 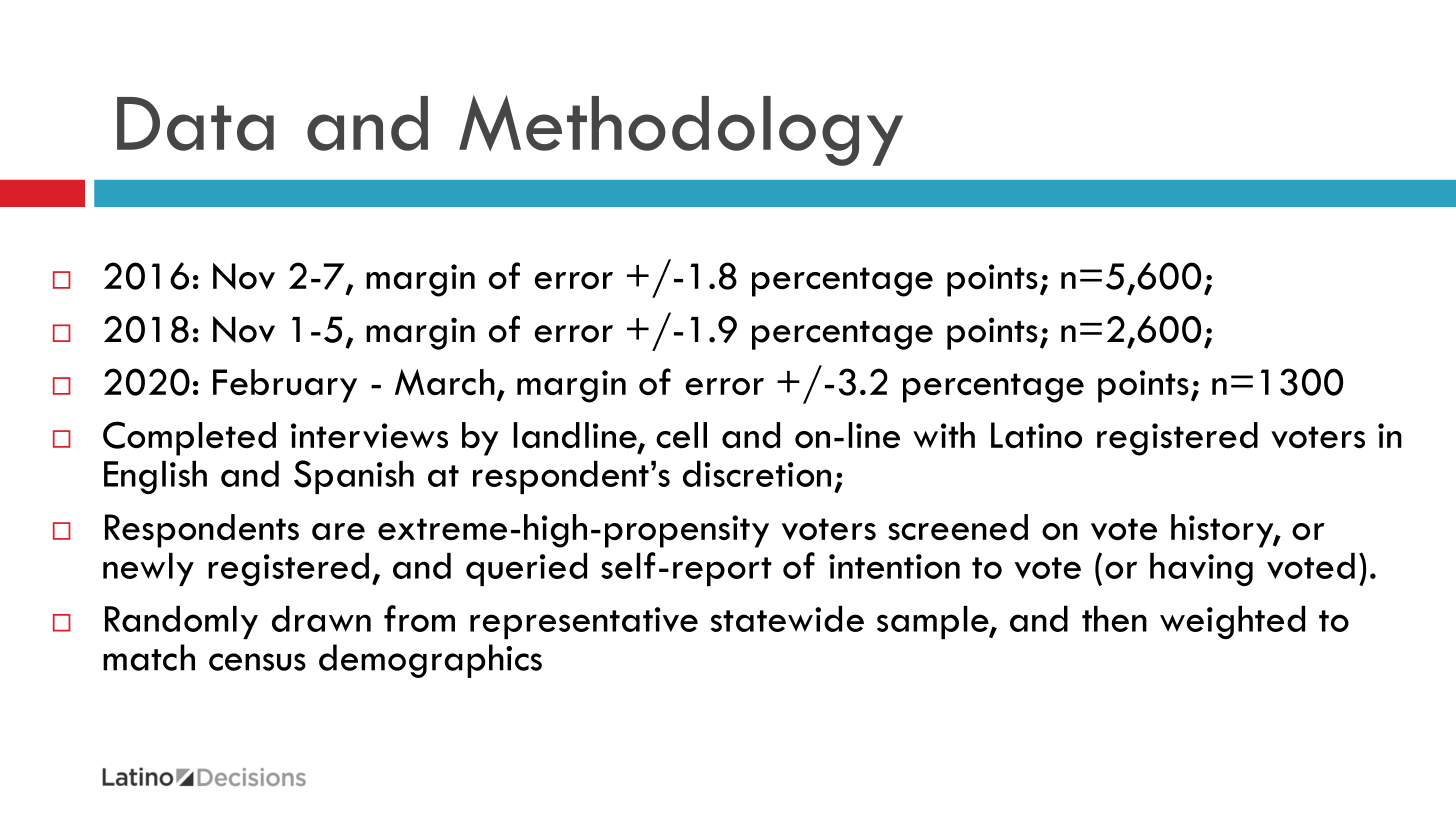 I want to click on Methodology, so click(x=681, y=130).
